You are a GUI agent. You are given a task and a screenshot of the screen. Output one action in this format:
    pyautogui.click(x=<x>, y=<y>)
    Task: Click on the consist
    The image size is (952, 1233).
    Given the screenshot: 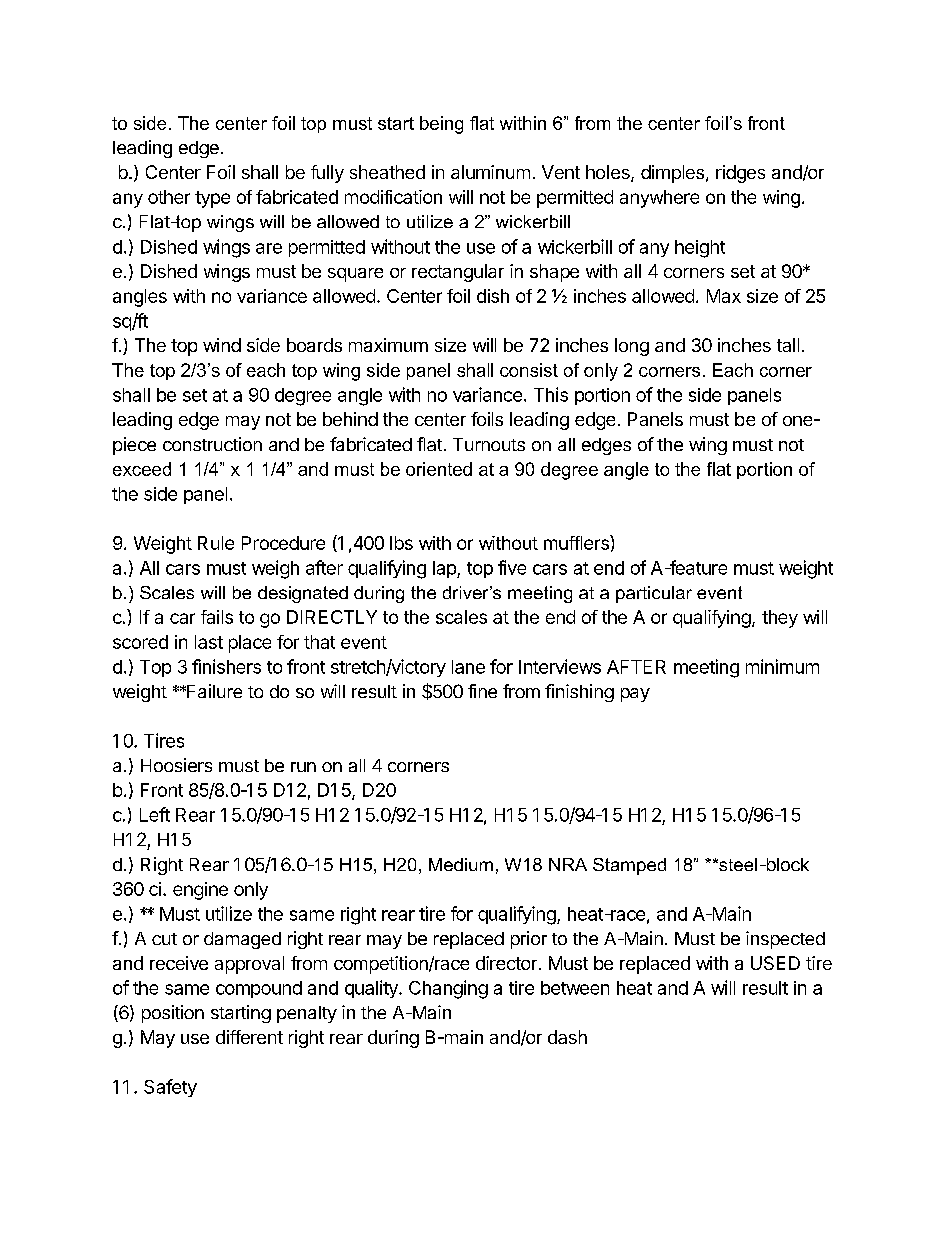 What is the action you would take?
    pyautogui.click(x=529, y=370)
